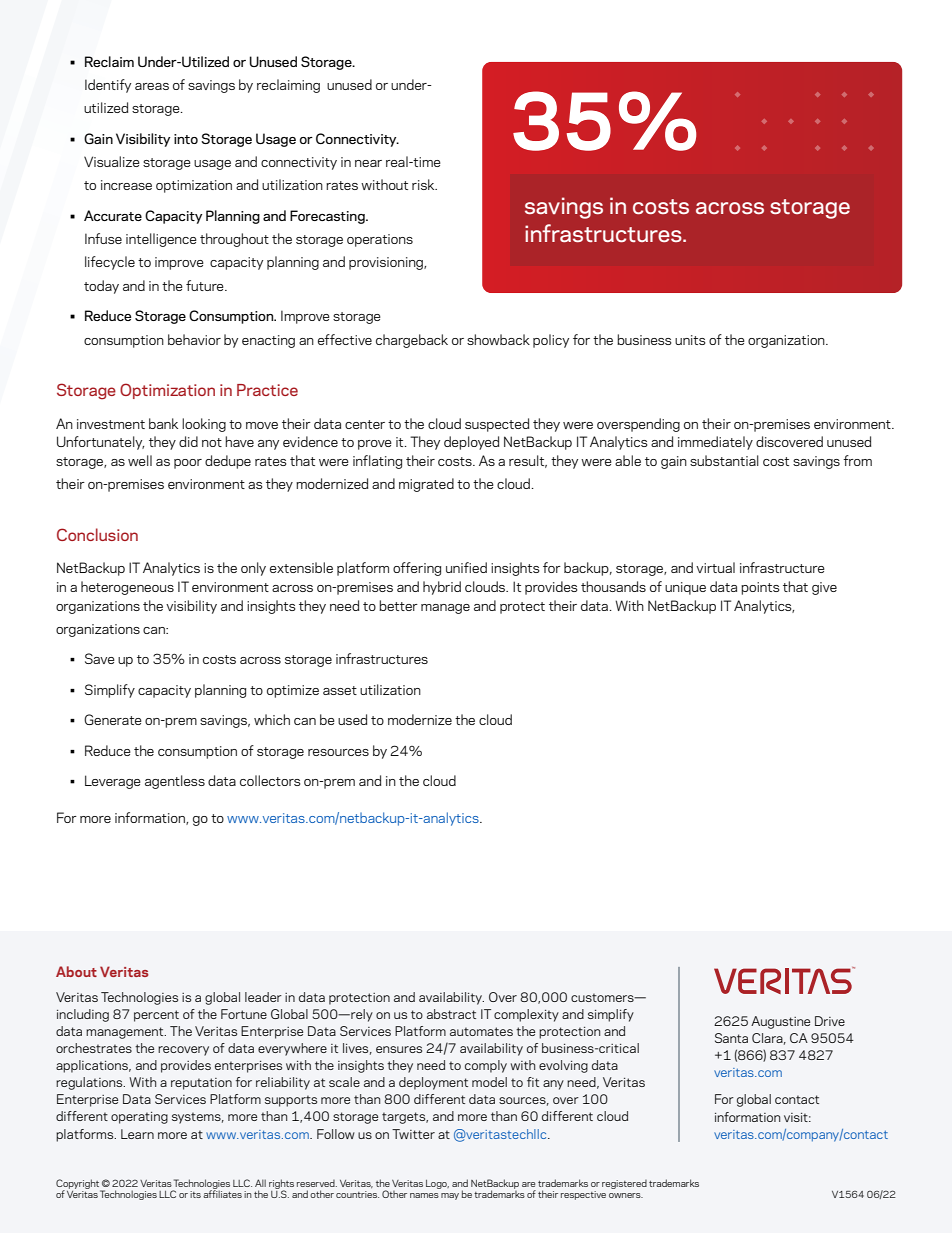  What do you see at coordinates (163, 423) in the page?
I see `bank` at bounding box center [163, 423].
